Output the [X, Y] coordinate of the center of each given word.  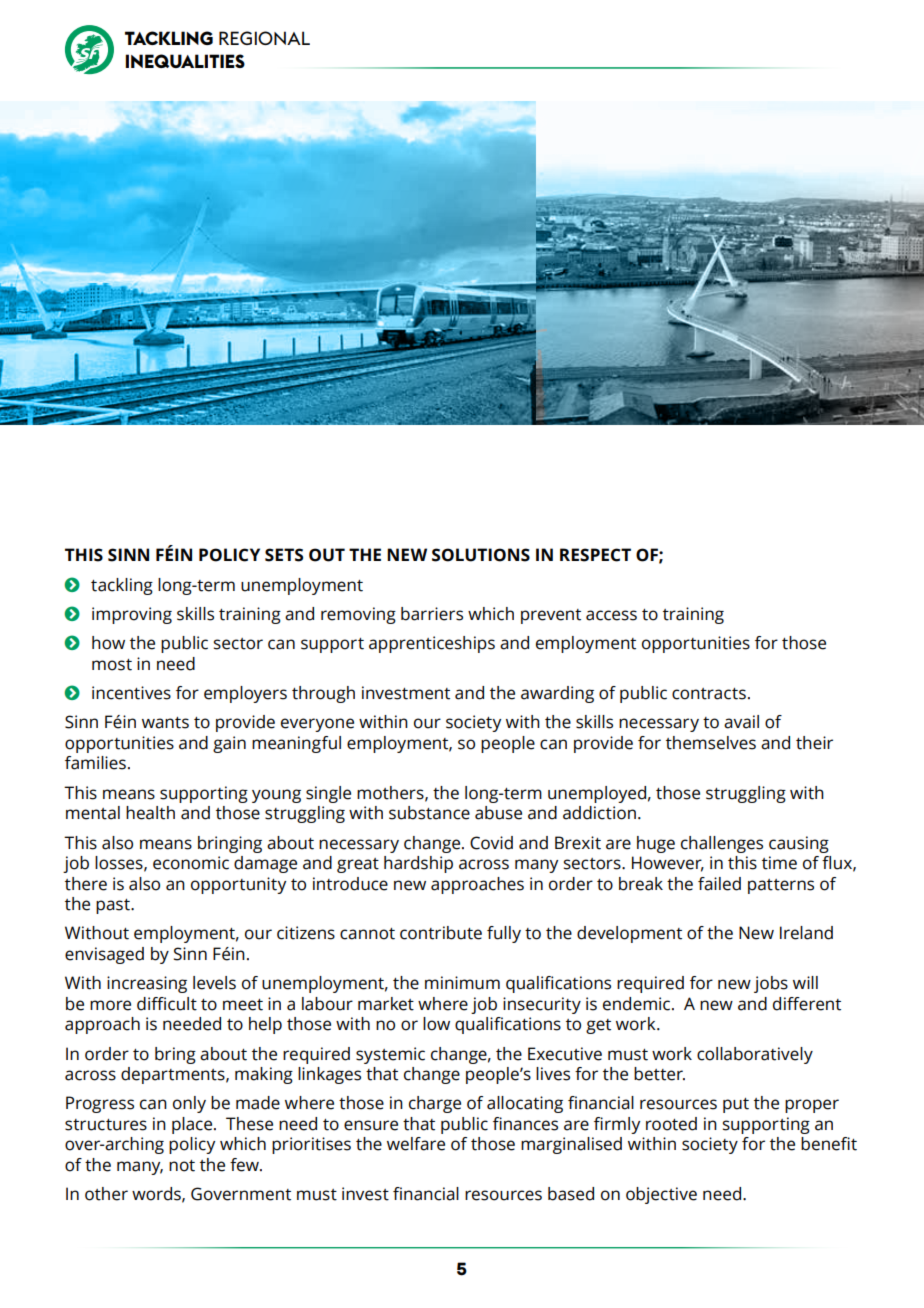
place [192, 1125]
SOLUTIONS [481, 555]
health [150, 813]
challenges [722, 844]
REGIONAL [264, 38]
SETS [284, 555]
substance [429, 813]
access [611, 615]
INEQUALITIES [185, 61]
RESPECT [595, 555]
